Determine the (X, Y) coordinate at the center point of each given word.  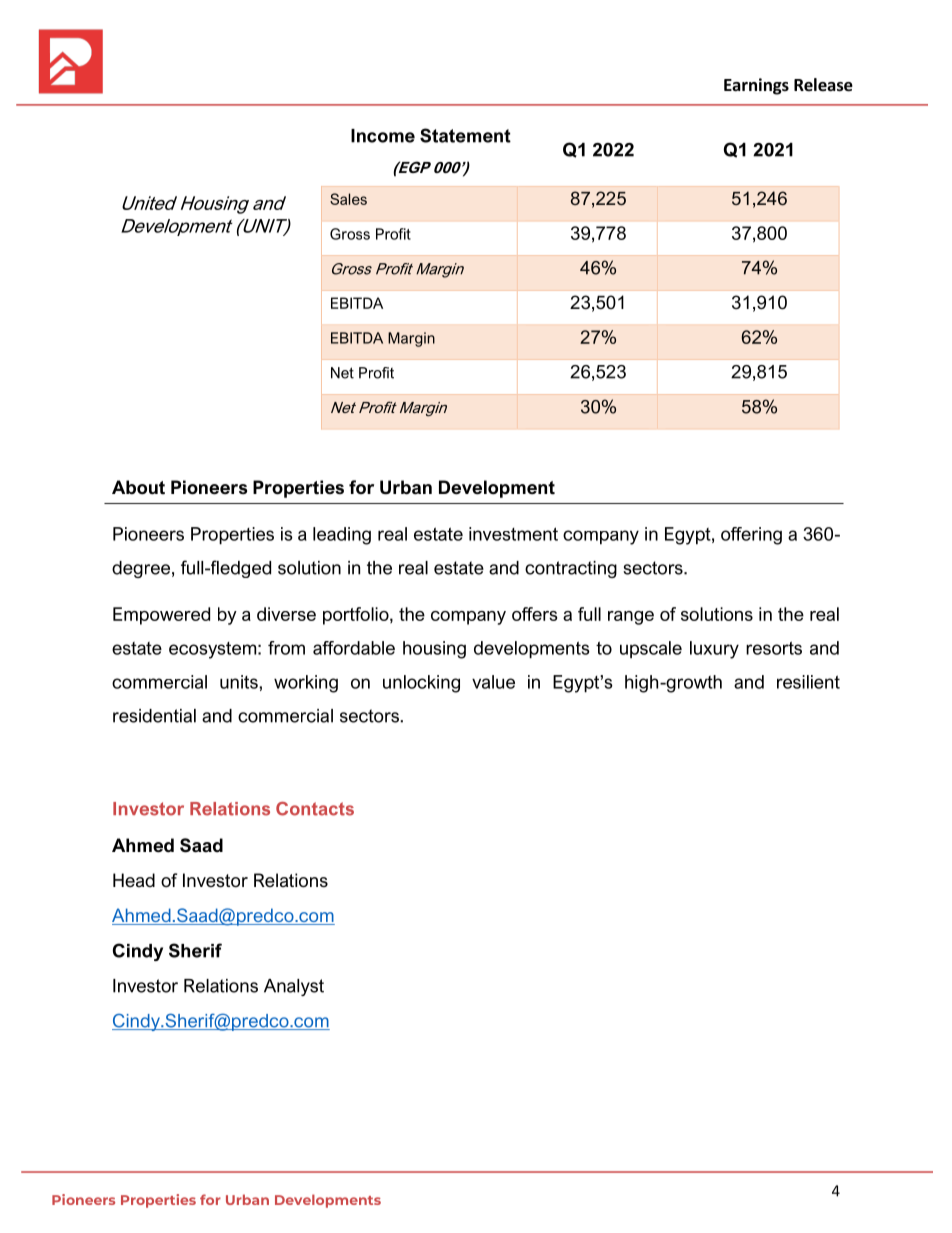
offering (751, 536)
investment (513, 534)
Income (383, 136)
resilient (808, 682)
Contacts (315, 809)
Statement (465, 135)
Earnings (756, 86)
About (138, 487)
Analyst (294, 987)
